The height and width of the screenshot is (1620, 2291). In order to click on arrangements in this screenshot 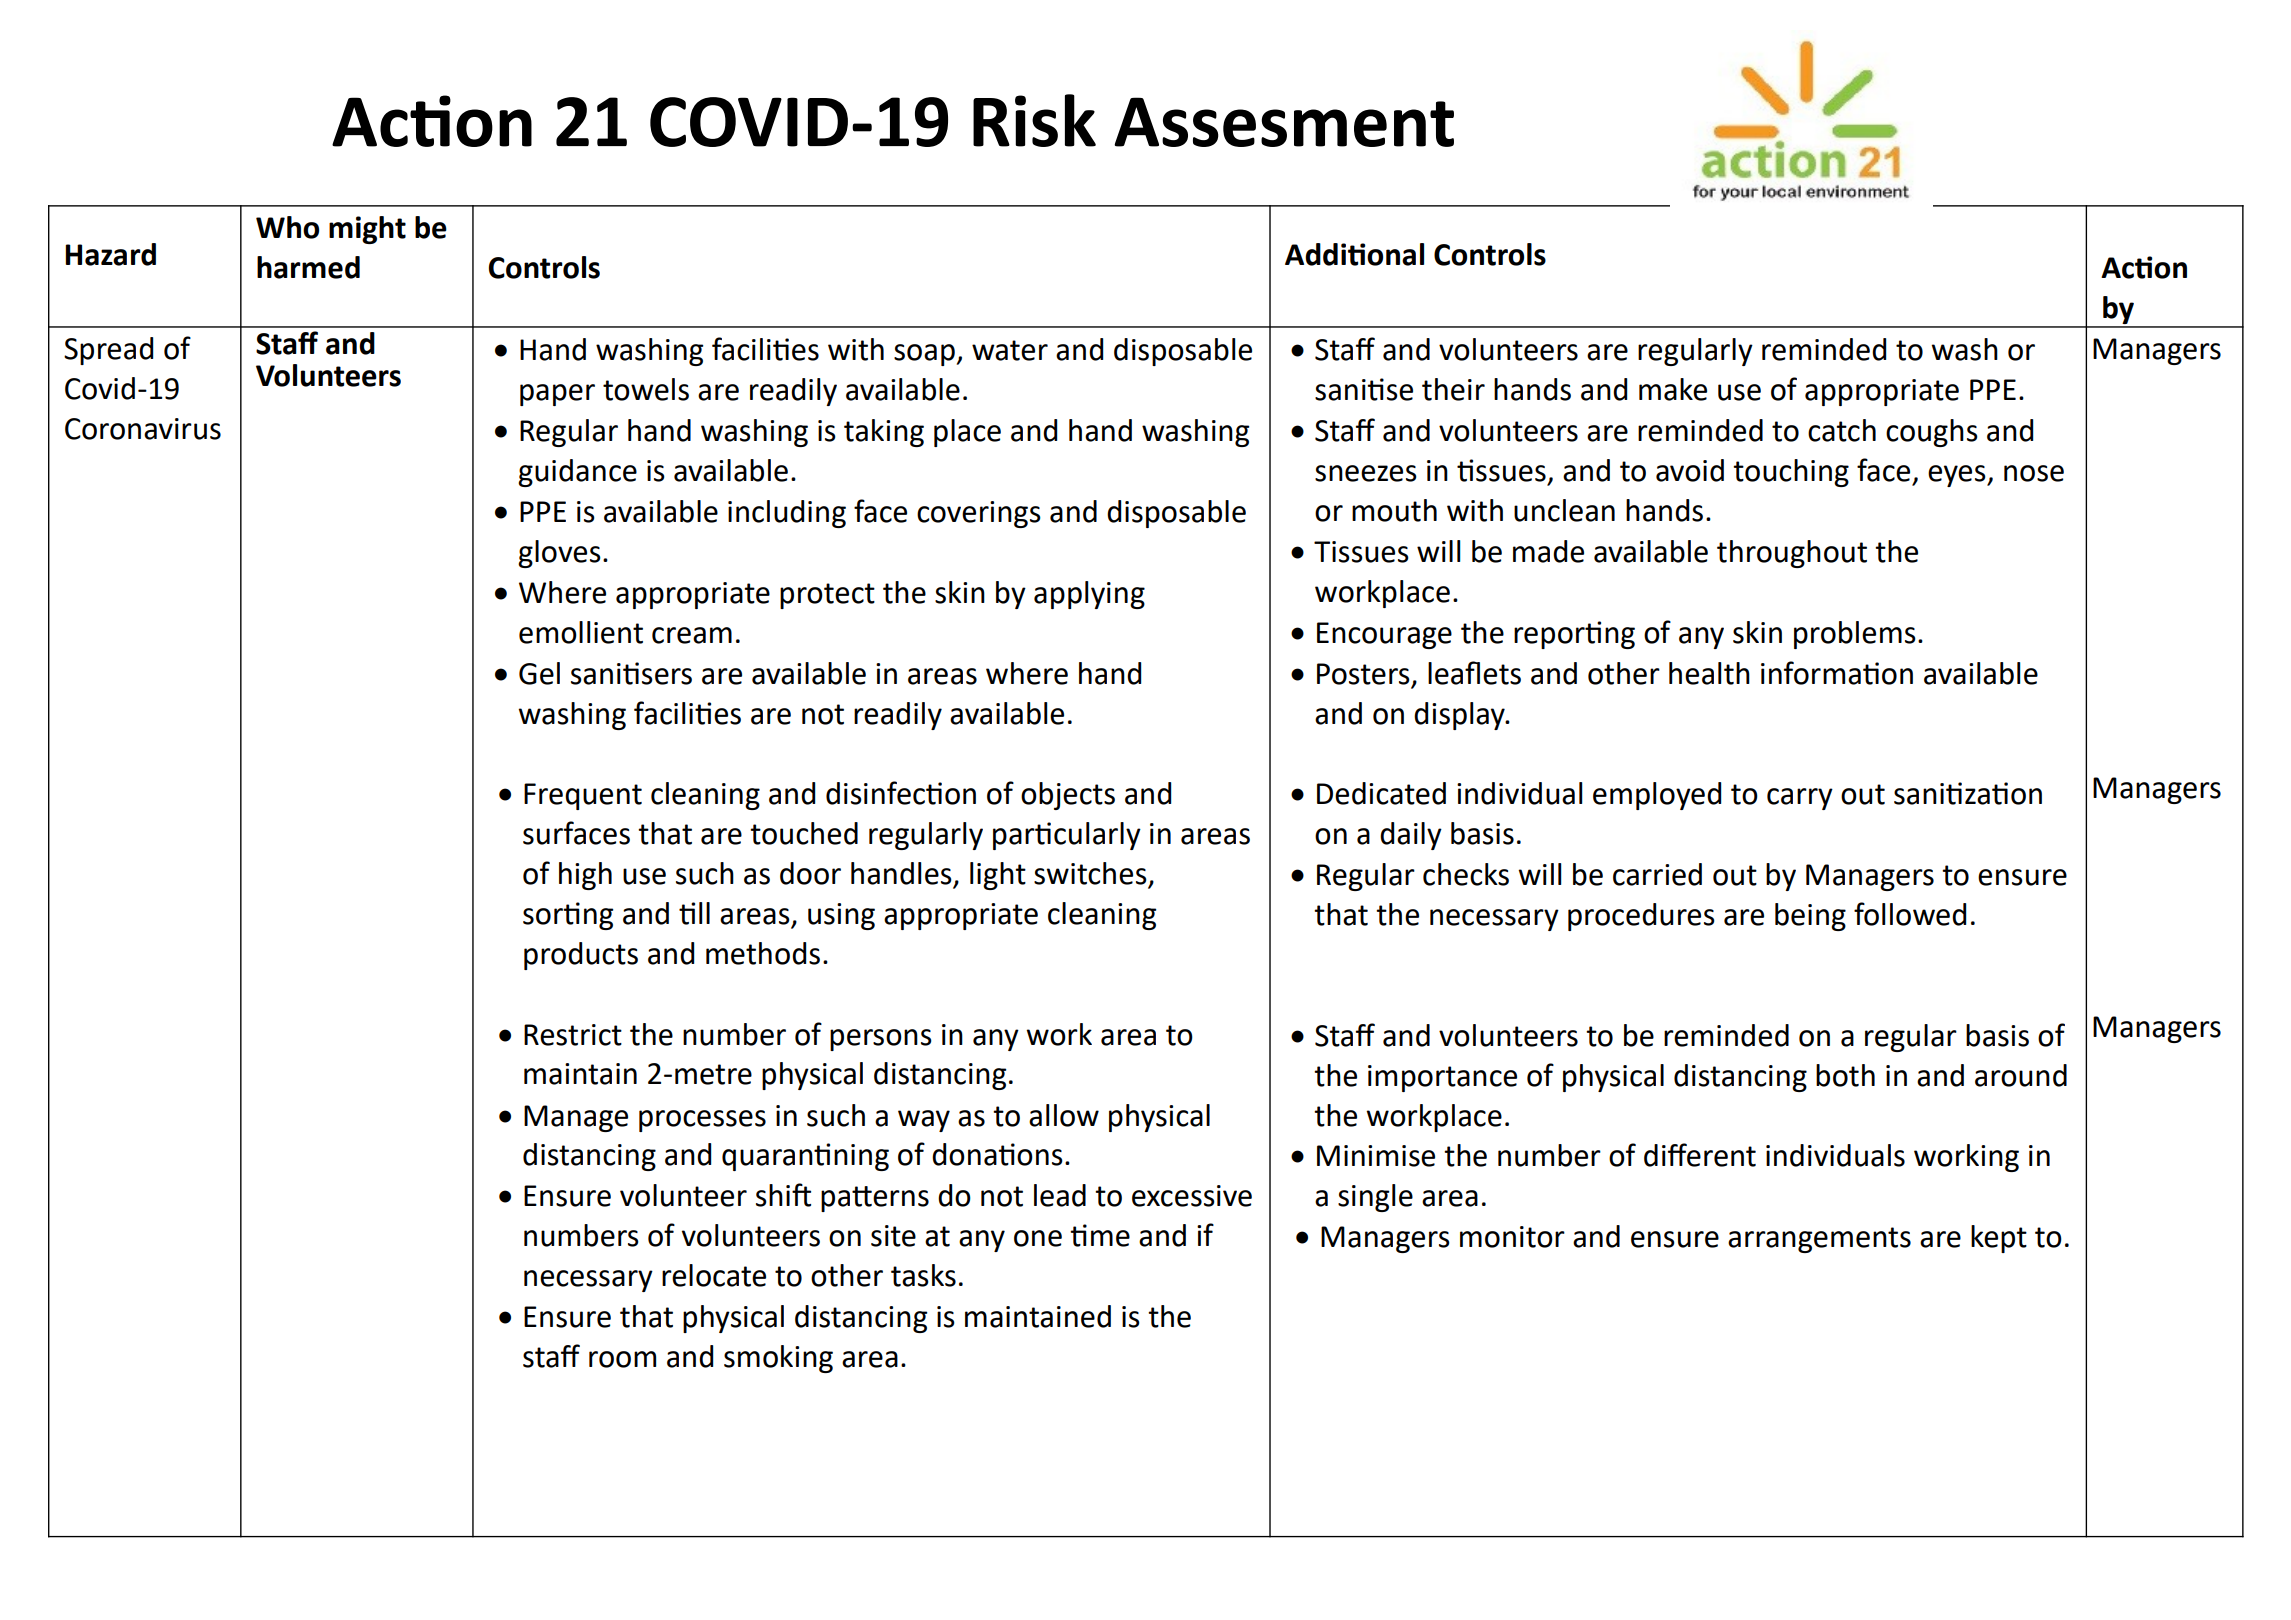, I will do `click(1819, 1240)`.
